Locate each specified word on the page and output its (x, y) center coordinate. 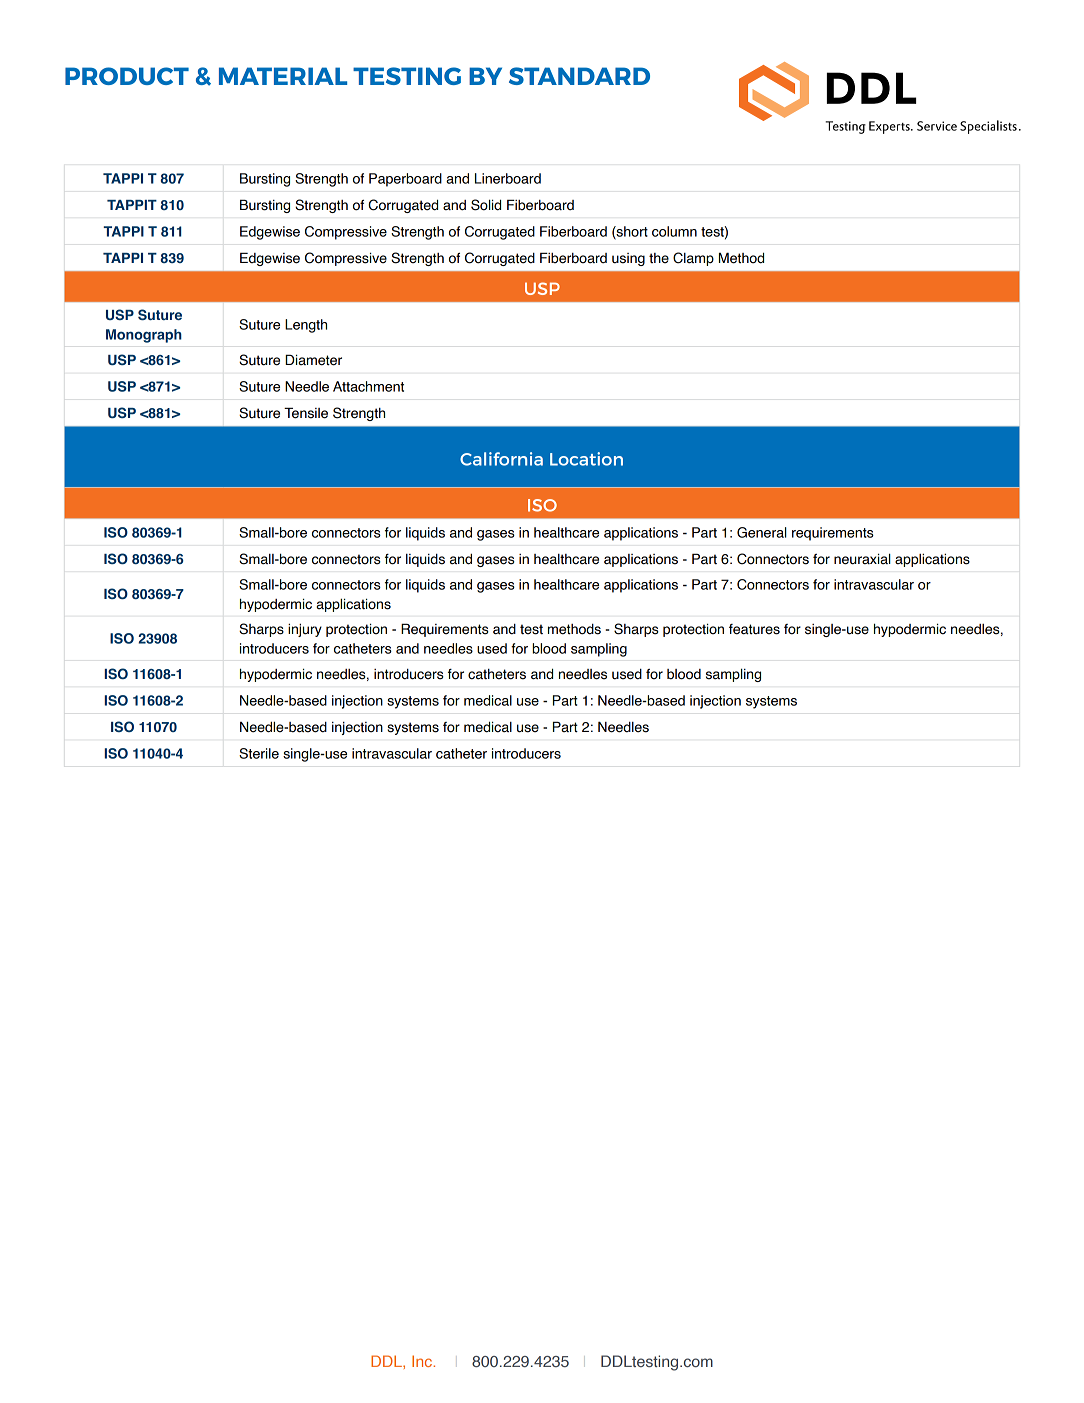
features (754, 629)
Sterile (259, 753)
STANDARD (579, 76)
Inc (423, 1361)
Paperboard (405, 180)
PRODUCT (127, 76)
